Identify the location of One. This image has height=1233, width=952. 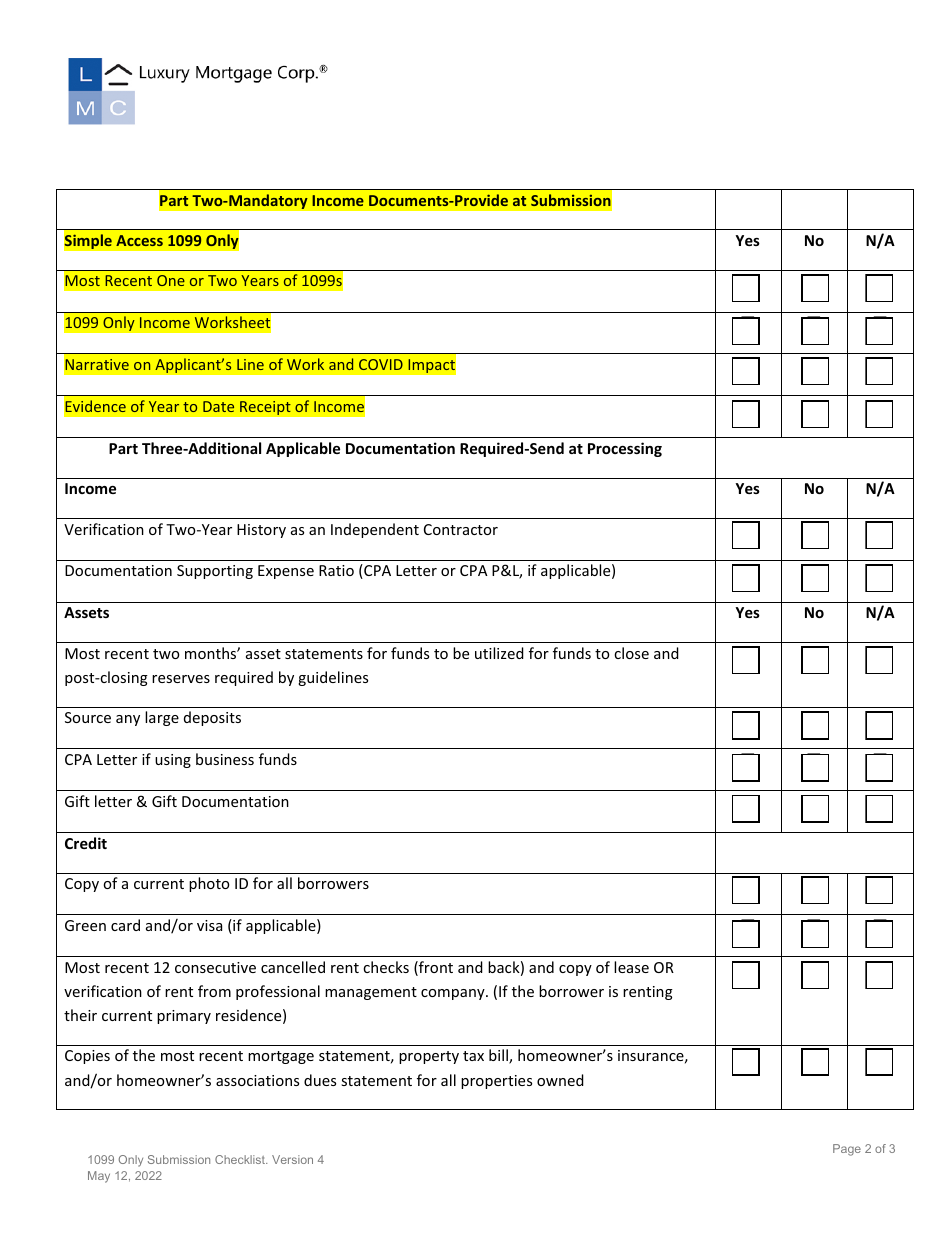
(171, 280).
